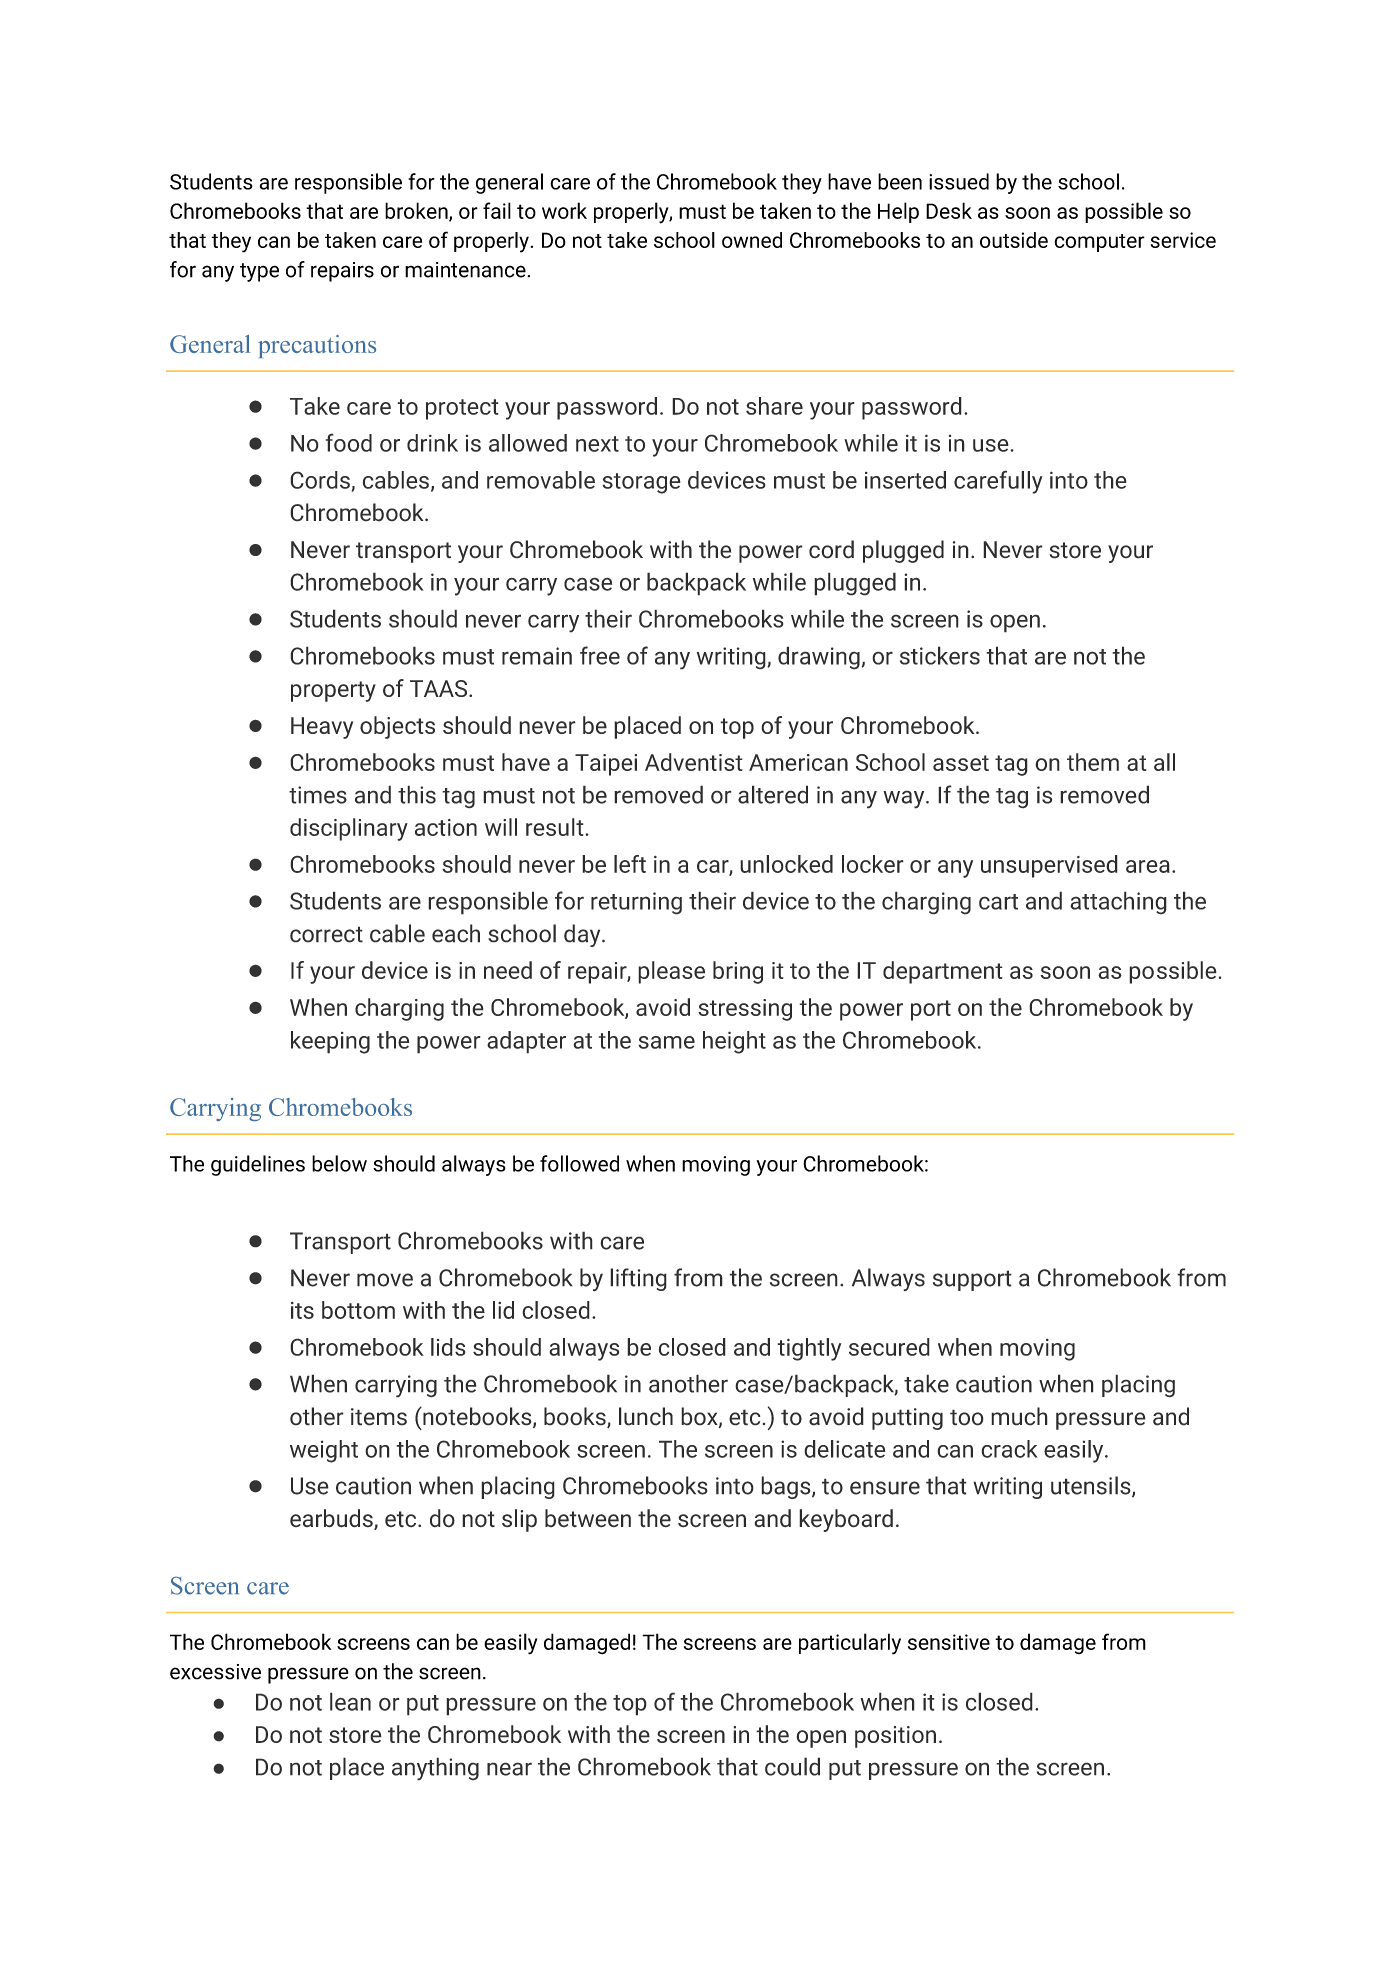 This page has height=1980, width=1400. Describe the element at coordinates (646, 1416) in the page. I see `lunch` at that location.
